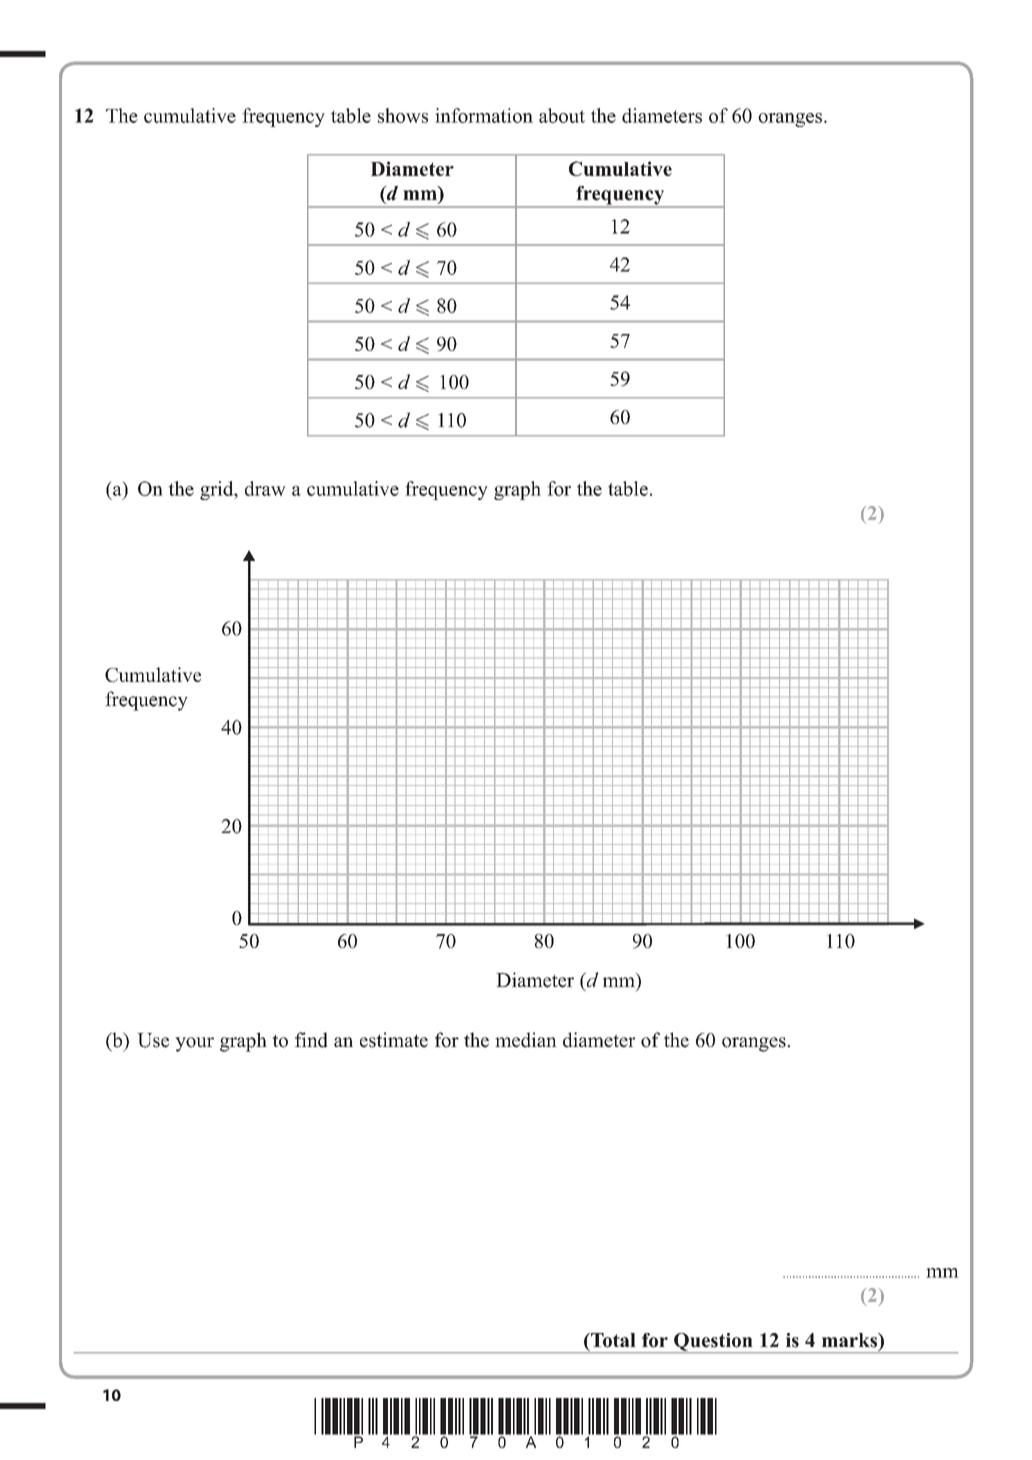 The width and height of the image is (1032, 1460). What do you see at coordinates (194, 1044) in the image?
I see `your` at bounding box center [194, 1044].
